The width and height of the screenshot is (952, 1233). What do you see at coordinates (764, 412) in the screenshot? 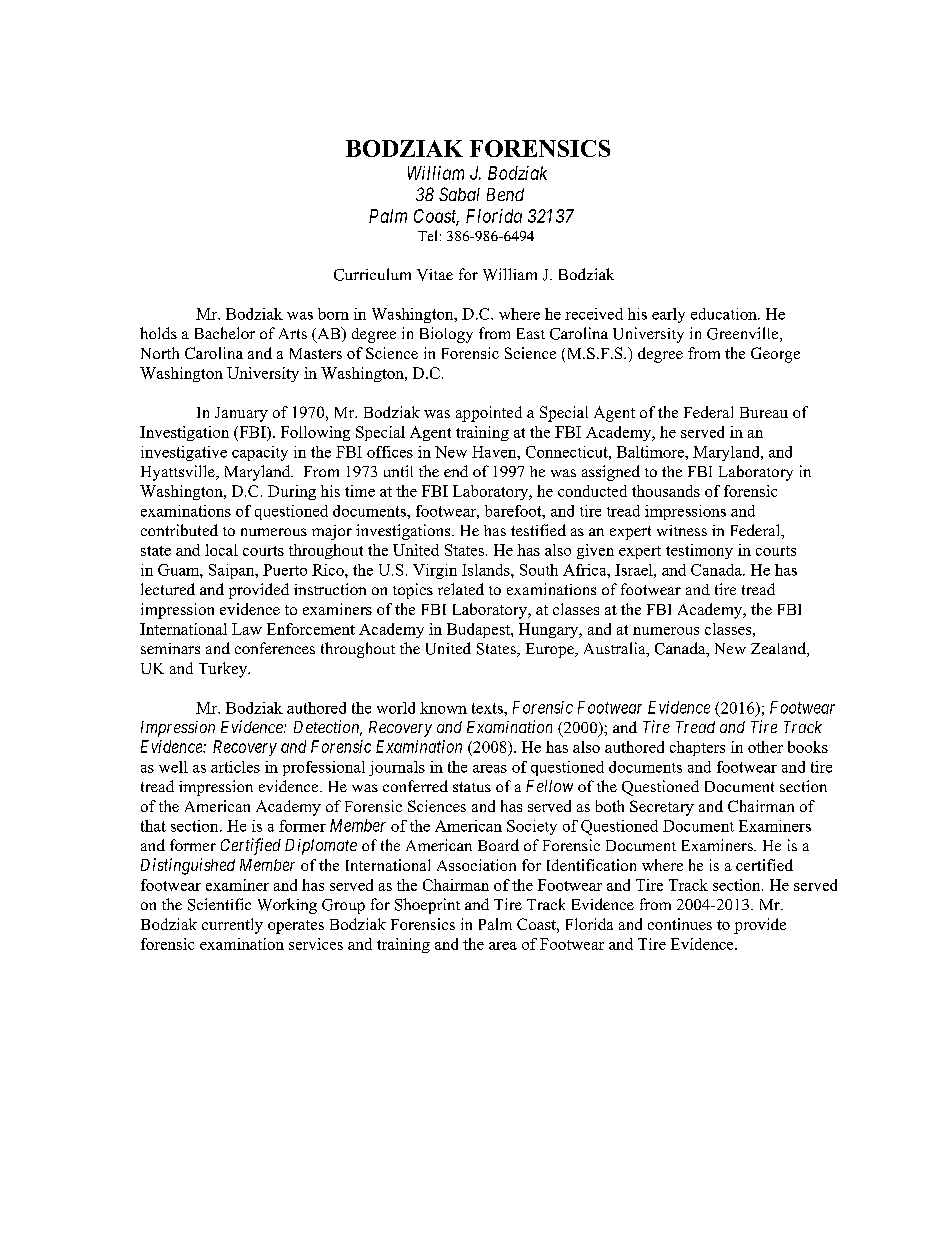
I see `Bureau` at bounding box center [764, 412].
